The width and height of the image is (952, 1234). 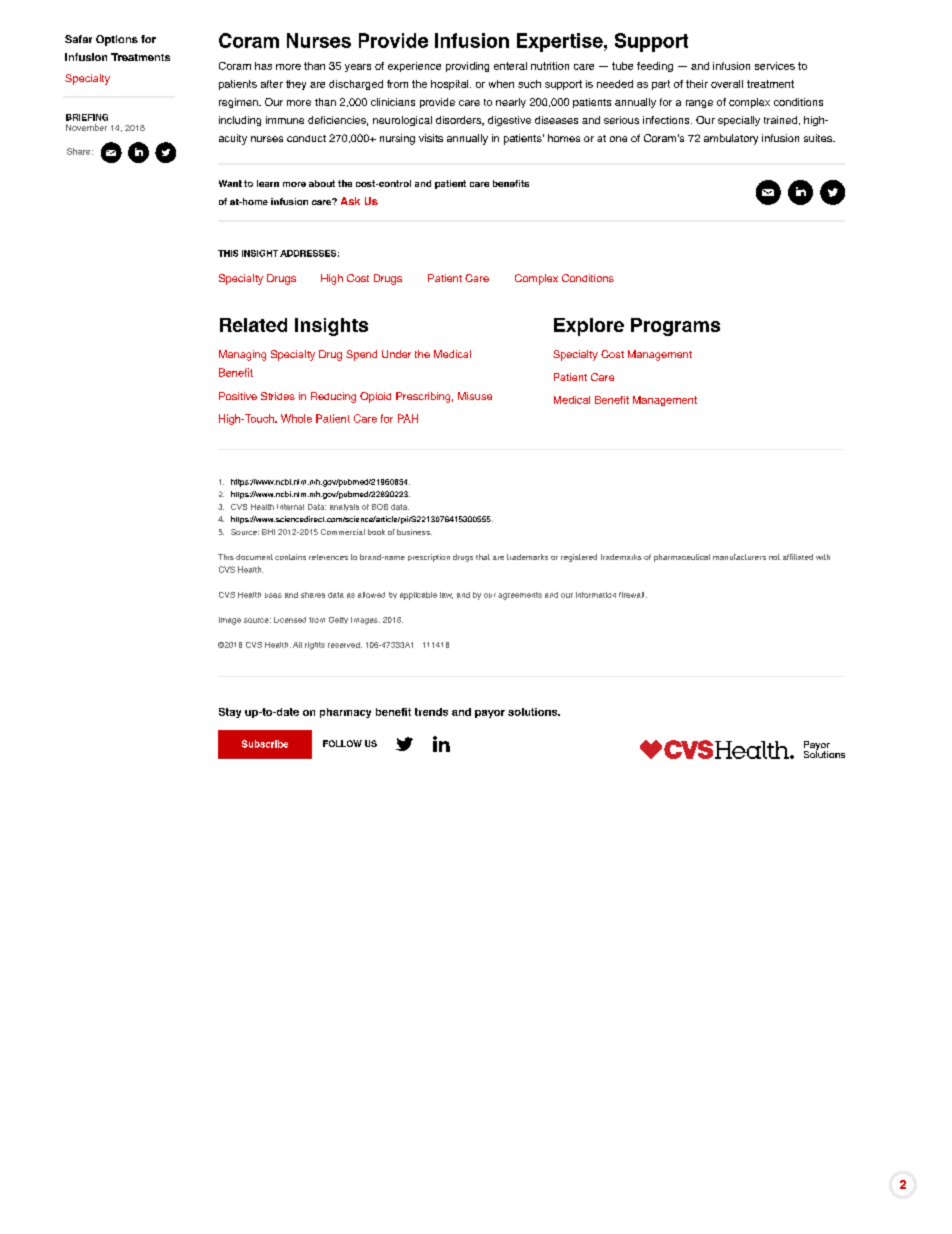 I want to click on manufacturers, so click(x=739, y=557).
